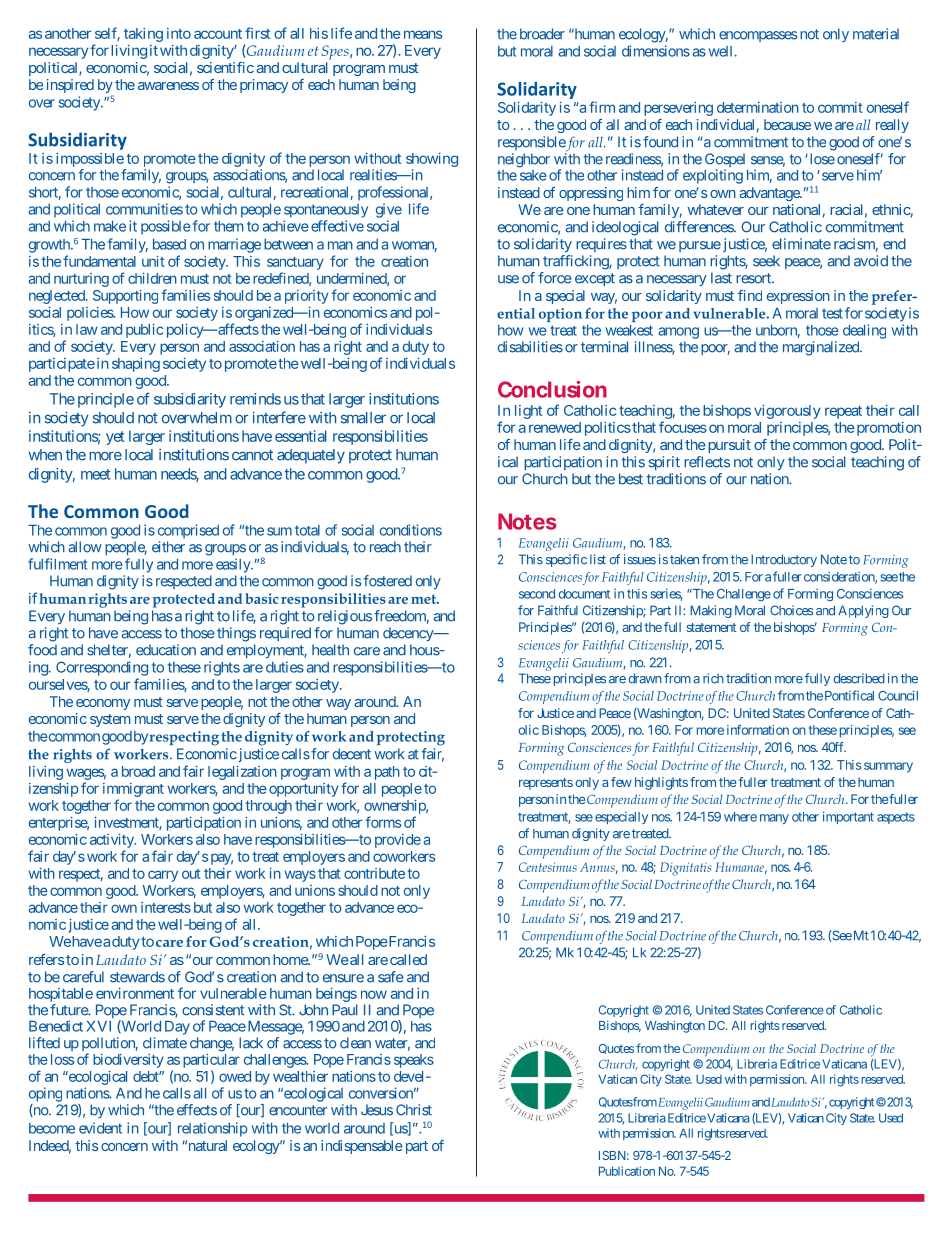 The height and width of the screenshot is (1233, 952). What do you see at coordinates (537, 594) in the screenshot?
I see `second` at bounding box center [537, 594].
